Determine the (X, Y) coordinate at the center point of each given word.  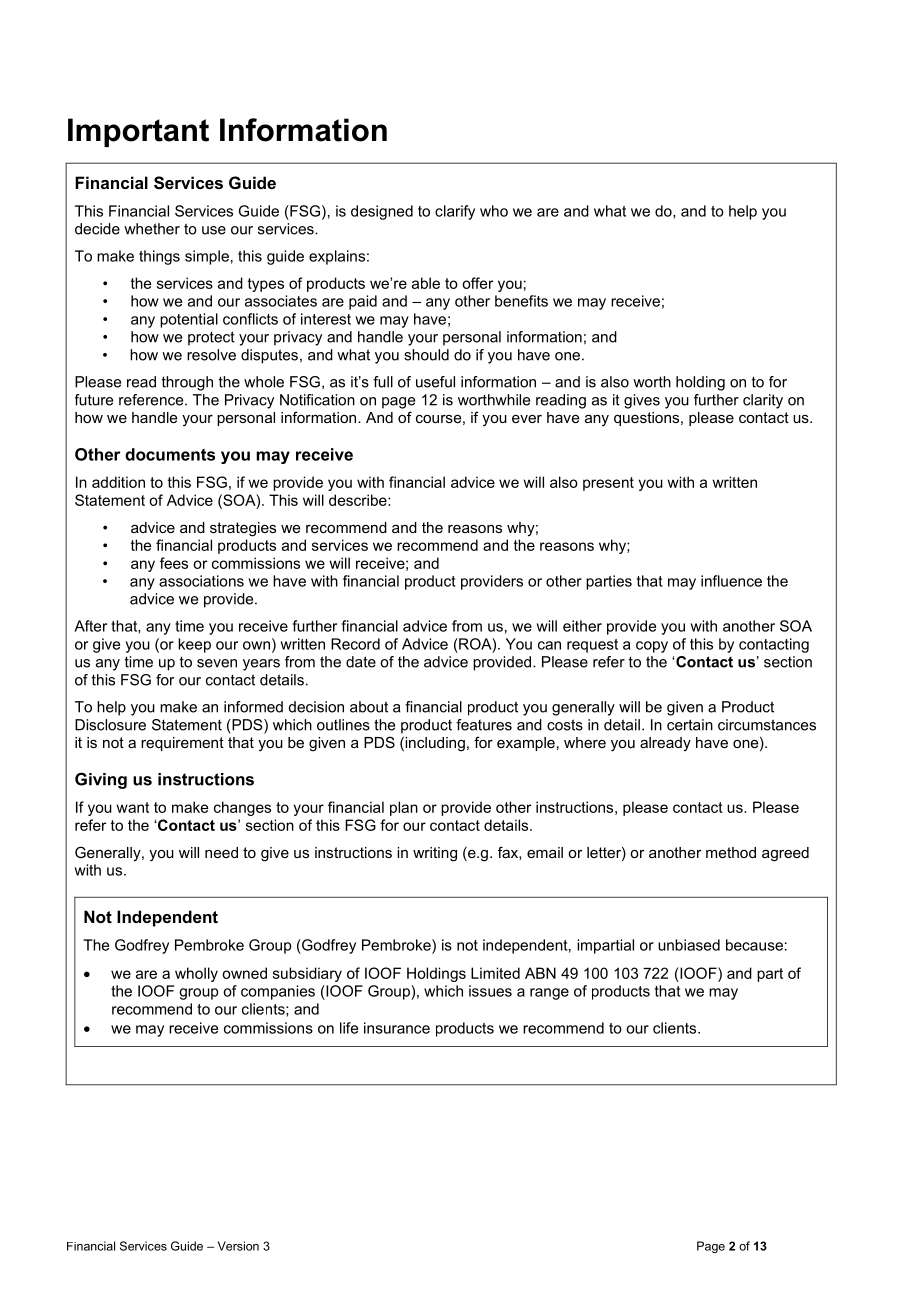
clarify (455, 212)
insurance (397, 1028)
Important (138, 132)
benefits (521, 301)
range (549, 994)
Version (238, 1246)
